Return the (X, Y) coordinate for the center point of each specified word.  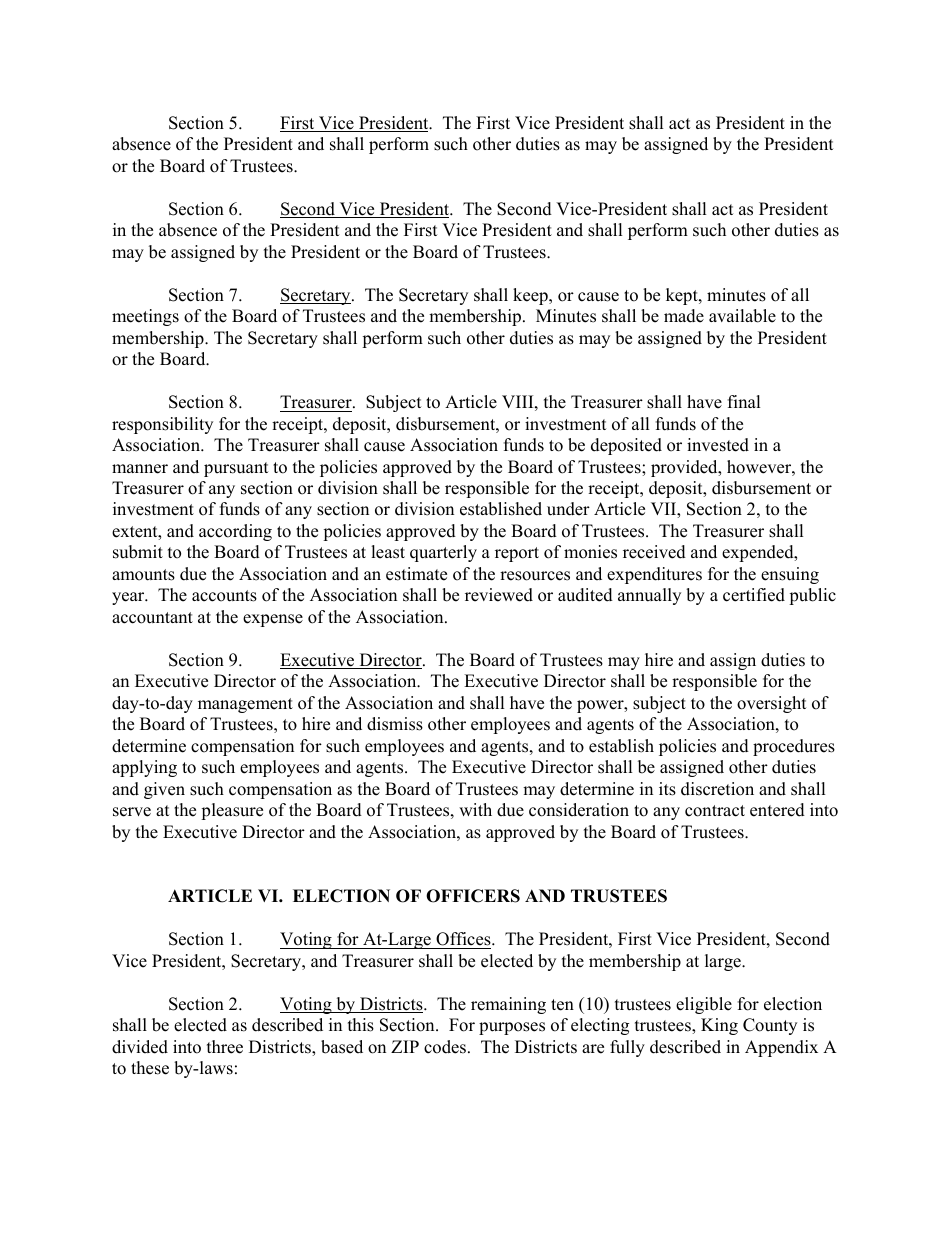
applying (144, 768)
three (225, 1047)
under (568, 509)
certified (754, 595)
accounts (224, 596)
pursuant (236, 469)
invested (718, 445)
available (742, 316)
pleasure (232, 811)
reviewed (499, 595)
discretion (717, 789)
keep (531, 296)
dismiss (395, 724)
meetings (145, 317)
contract (715, 811)
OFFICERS (473, 896)
